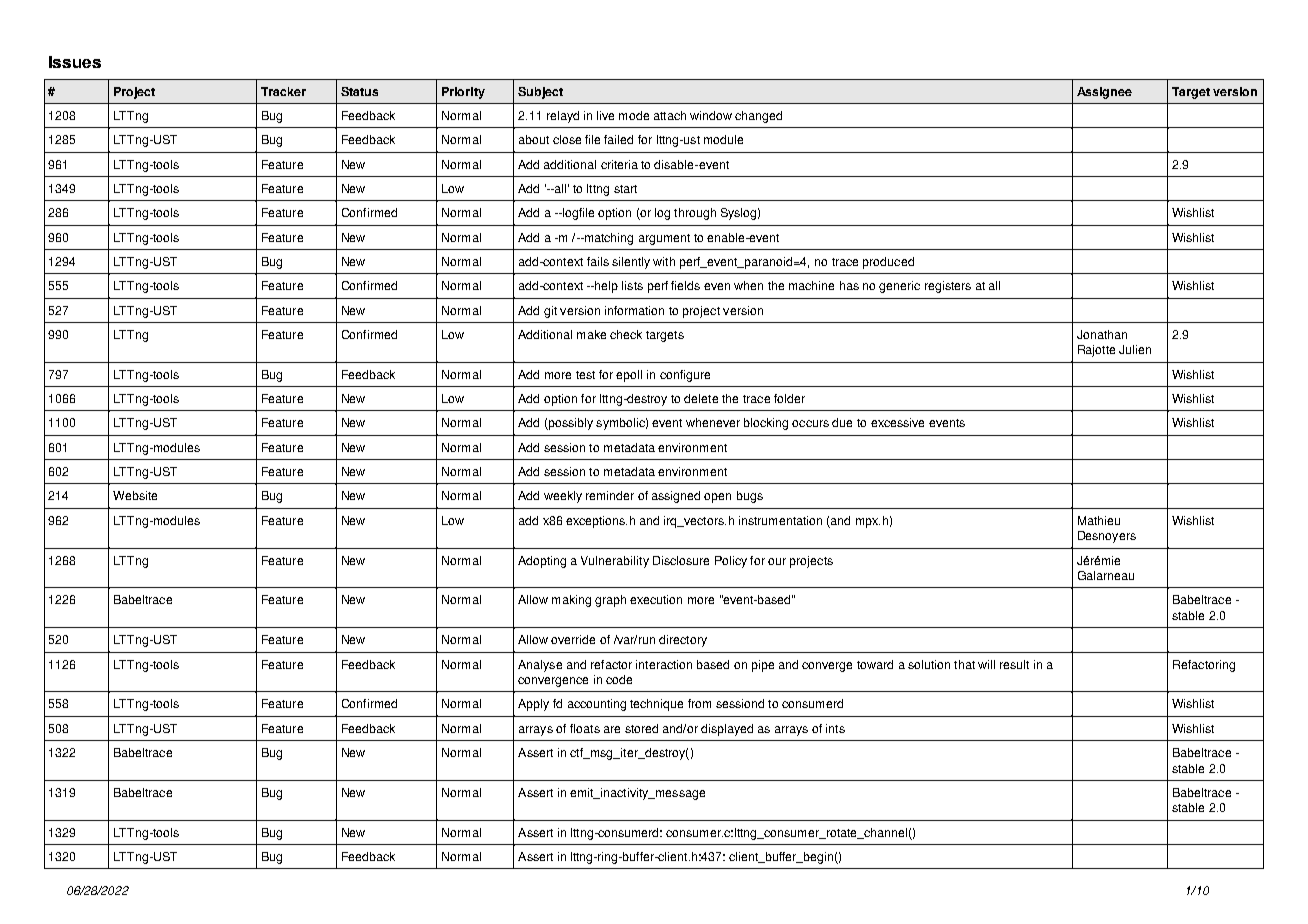 This screenshot has height=924, width=1308. What do you see at coordinates (533, 705) in the screenshot?
I see `Apply` at bounding box center [533, 705].
